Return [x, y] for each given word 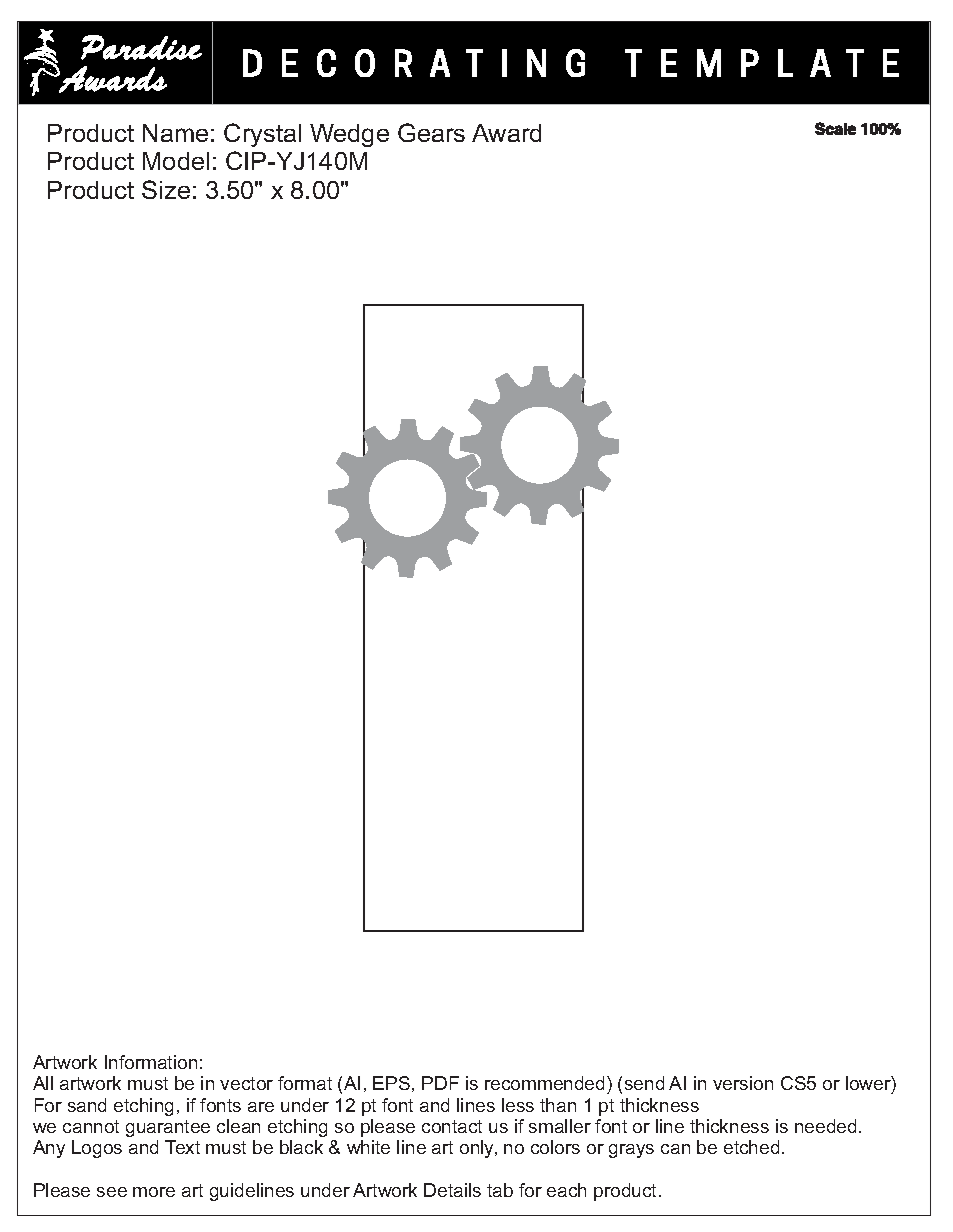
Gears [431, 132]
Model [176, 161]
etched [751, 1147]
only [478, 1149]
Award [506, 133]
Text [182, 1147]
